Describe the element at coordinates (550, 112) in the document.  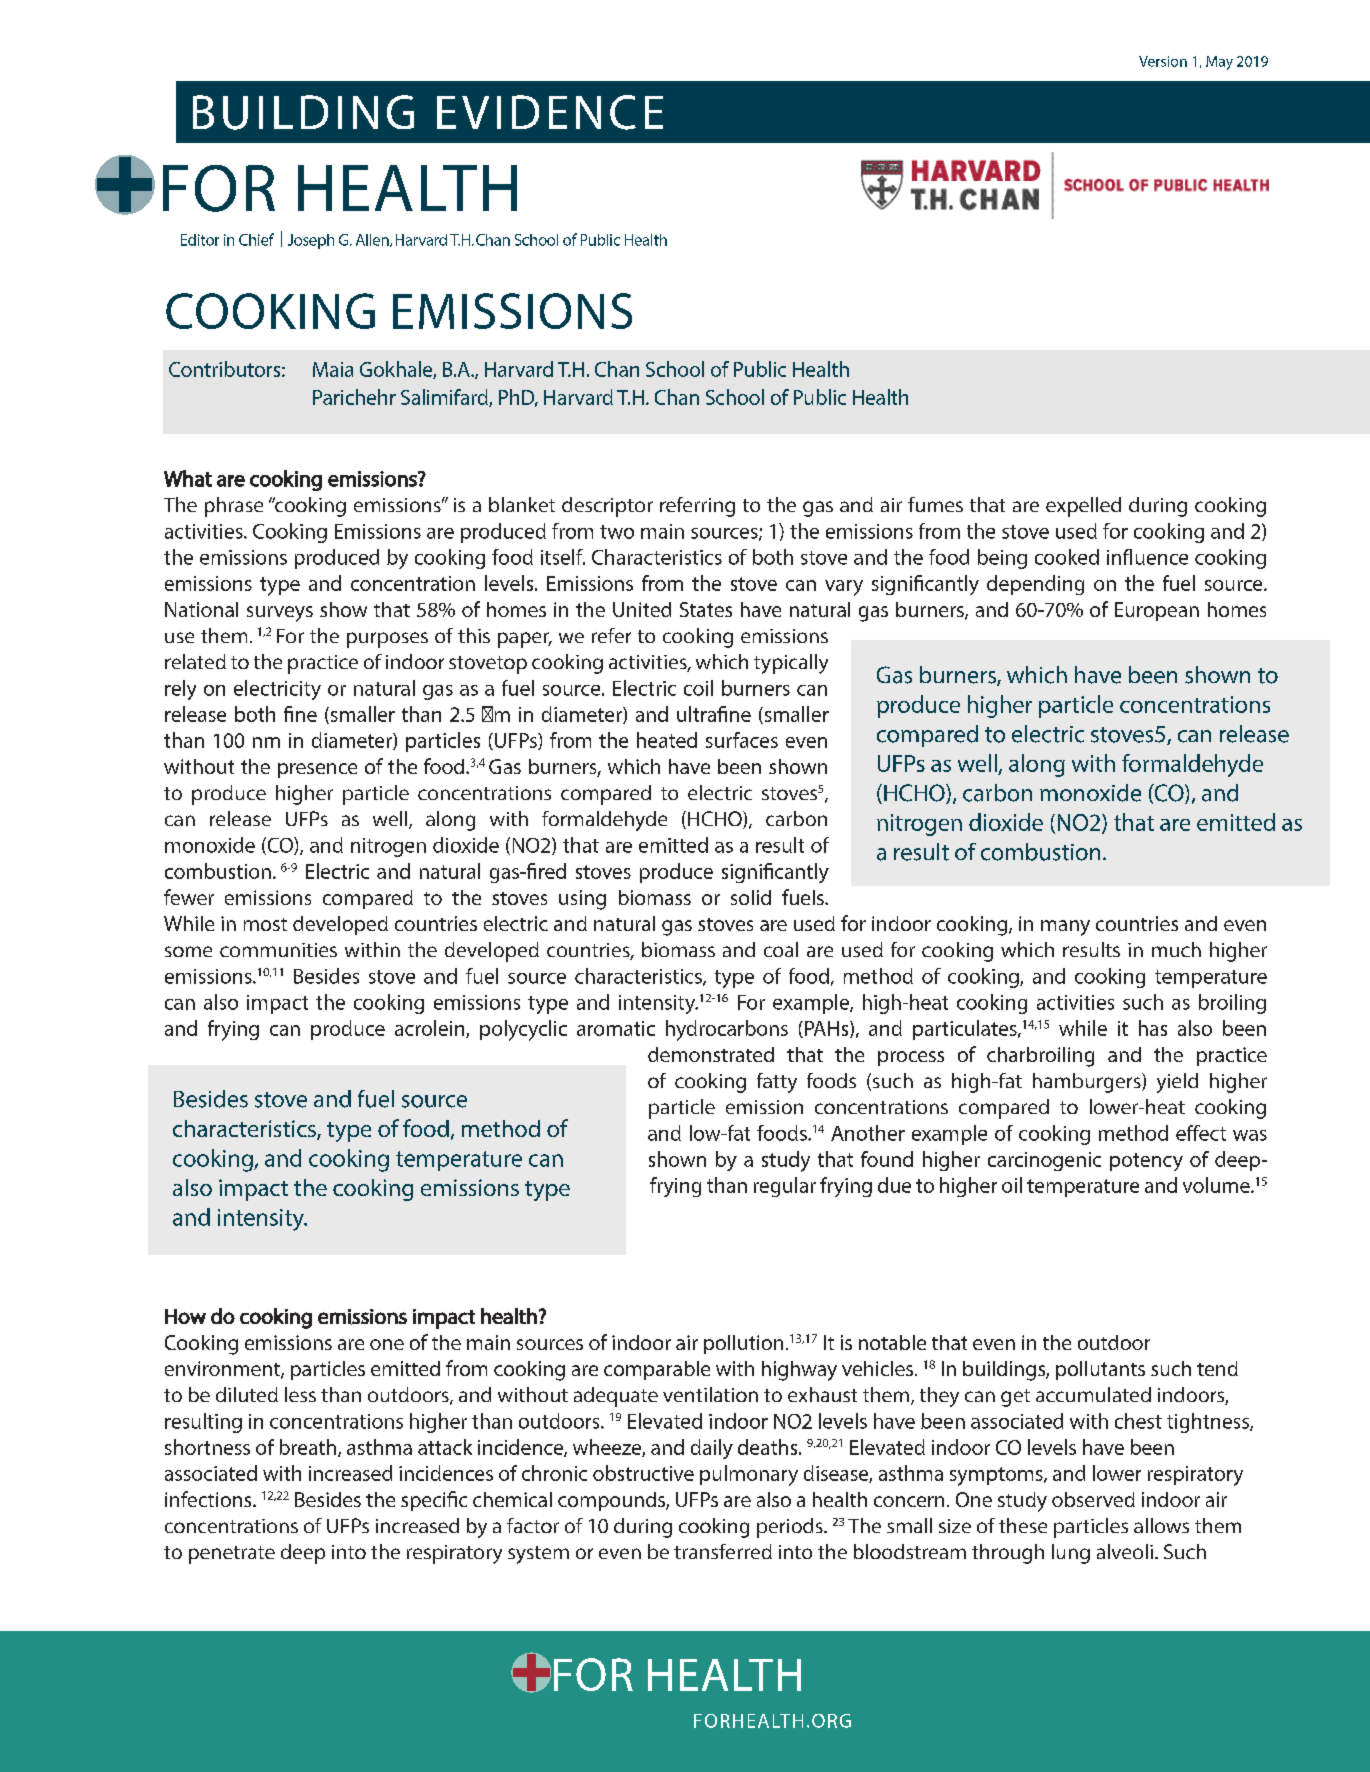
I see `EVIDENCE` at that location.
